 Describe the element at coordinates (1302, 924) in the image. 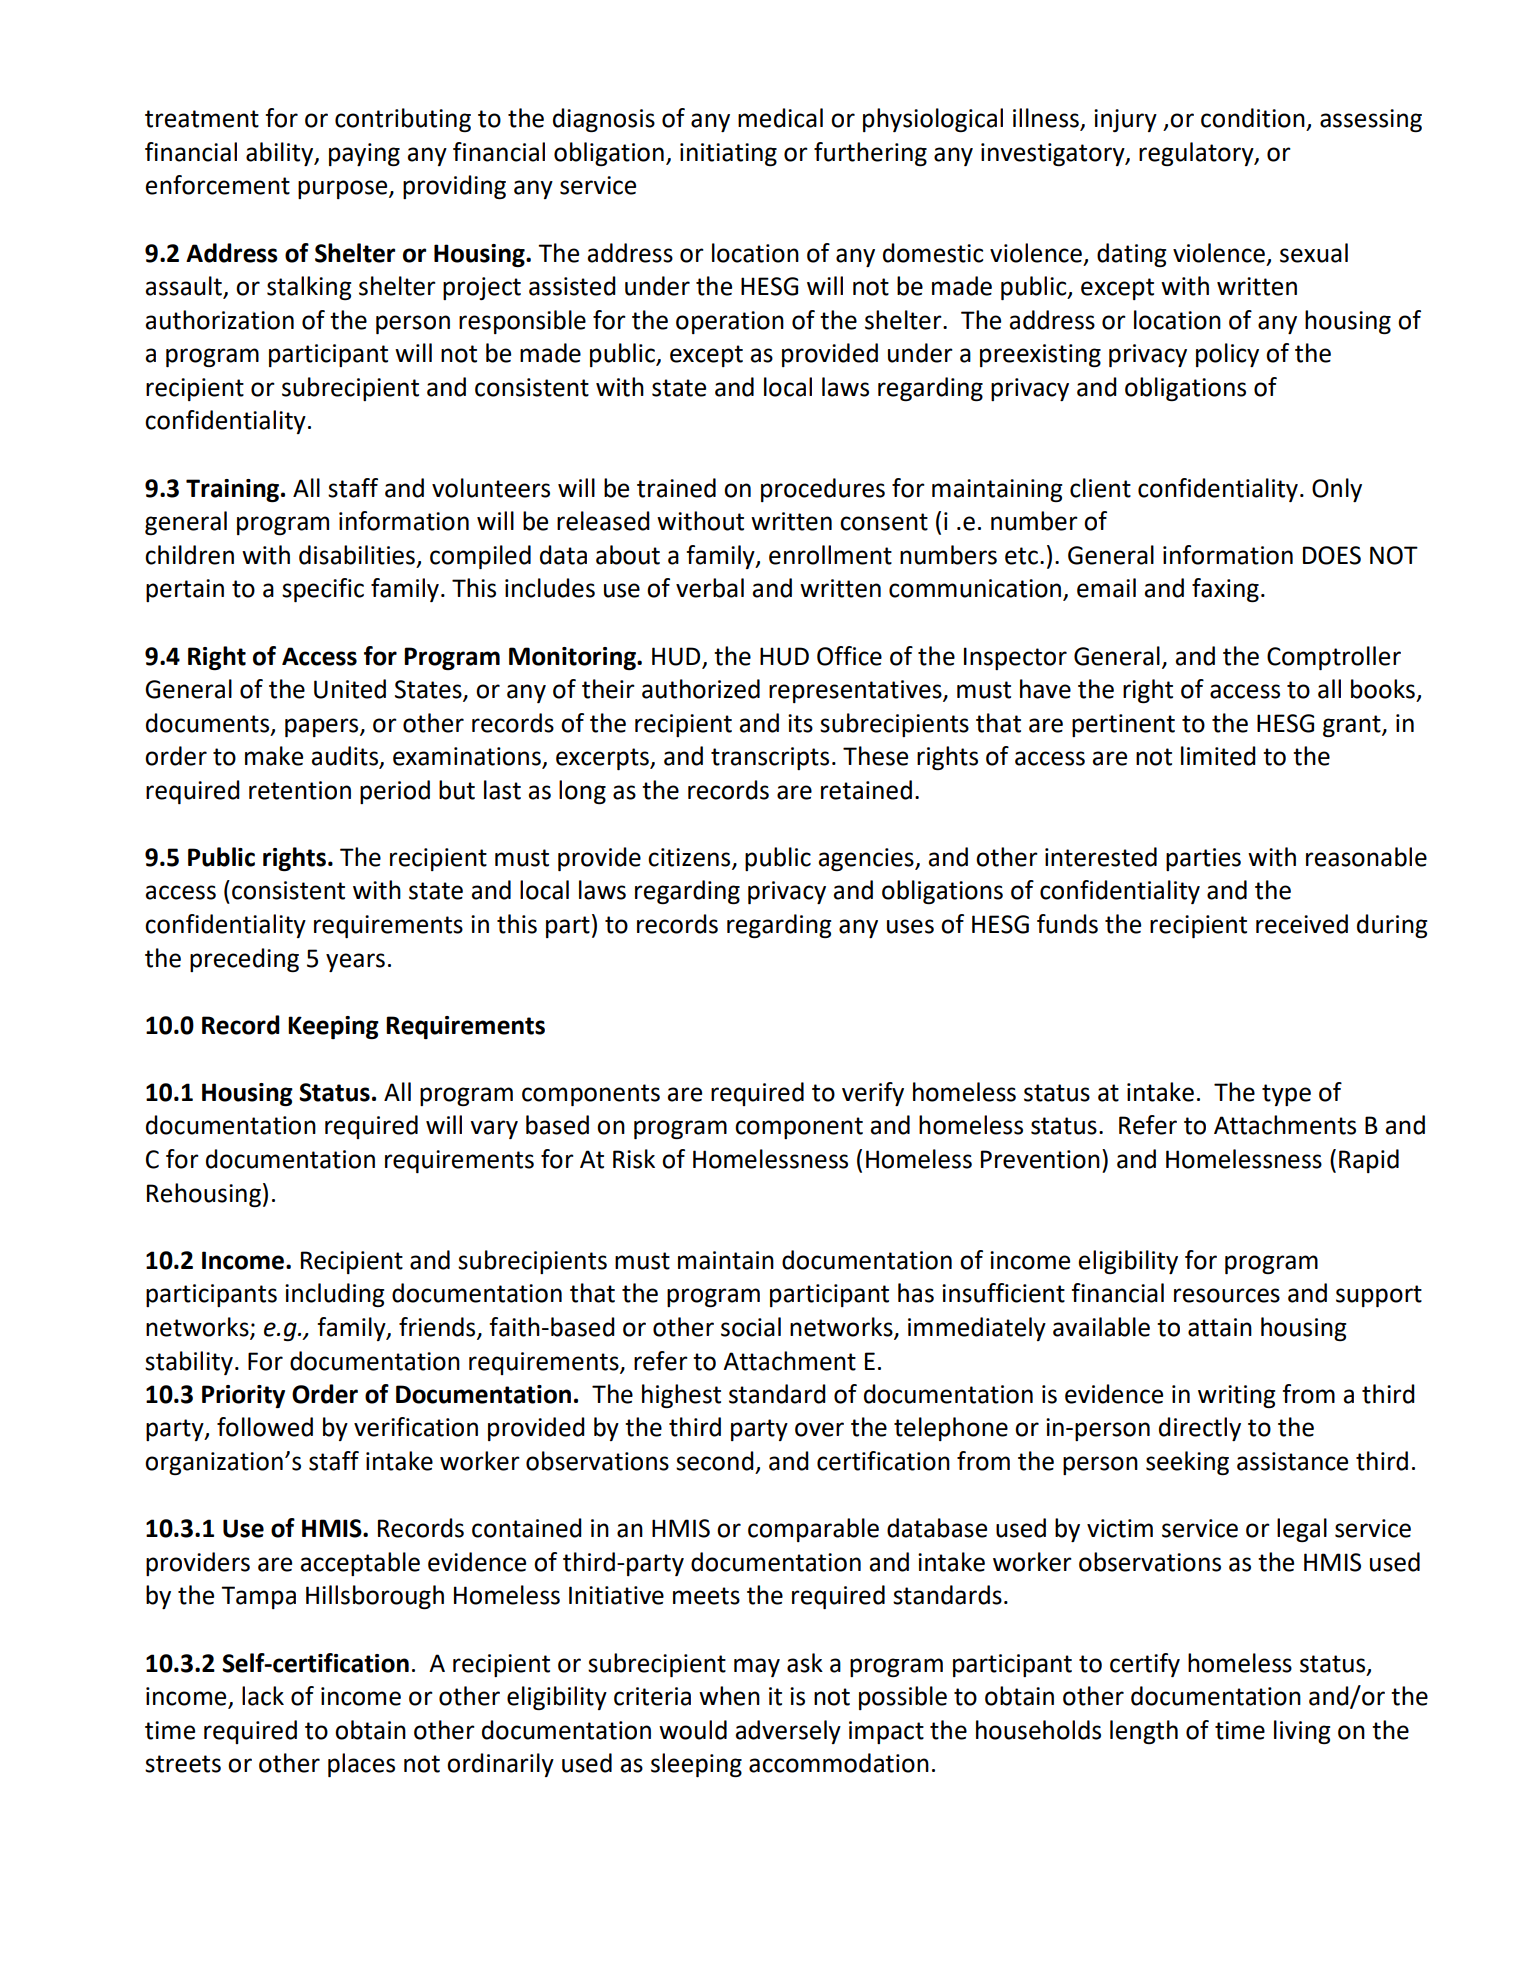

I see `received` at that location.
